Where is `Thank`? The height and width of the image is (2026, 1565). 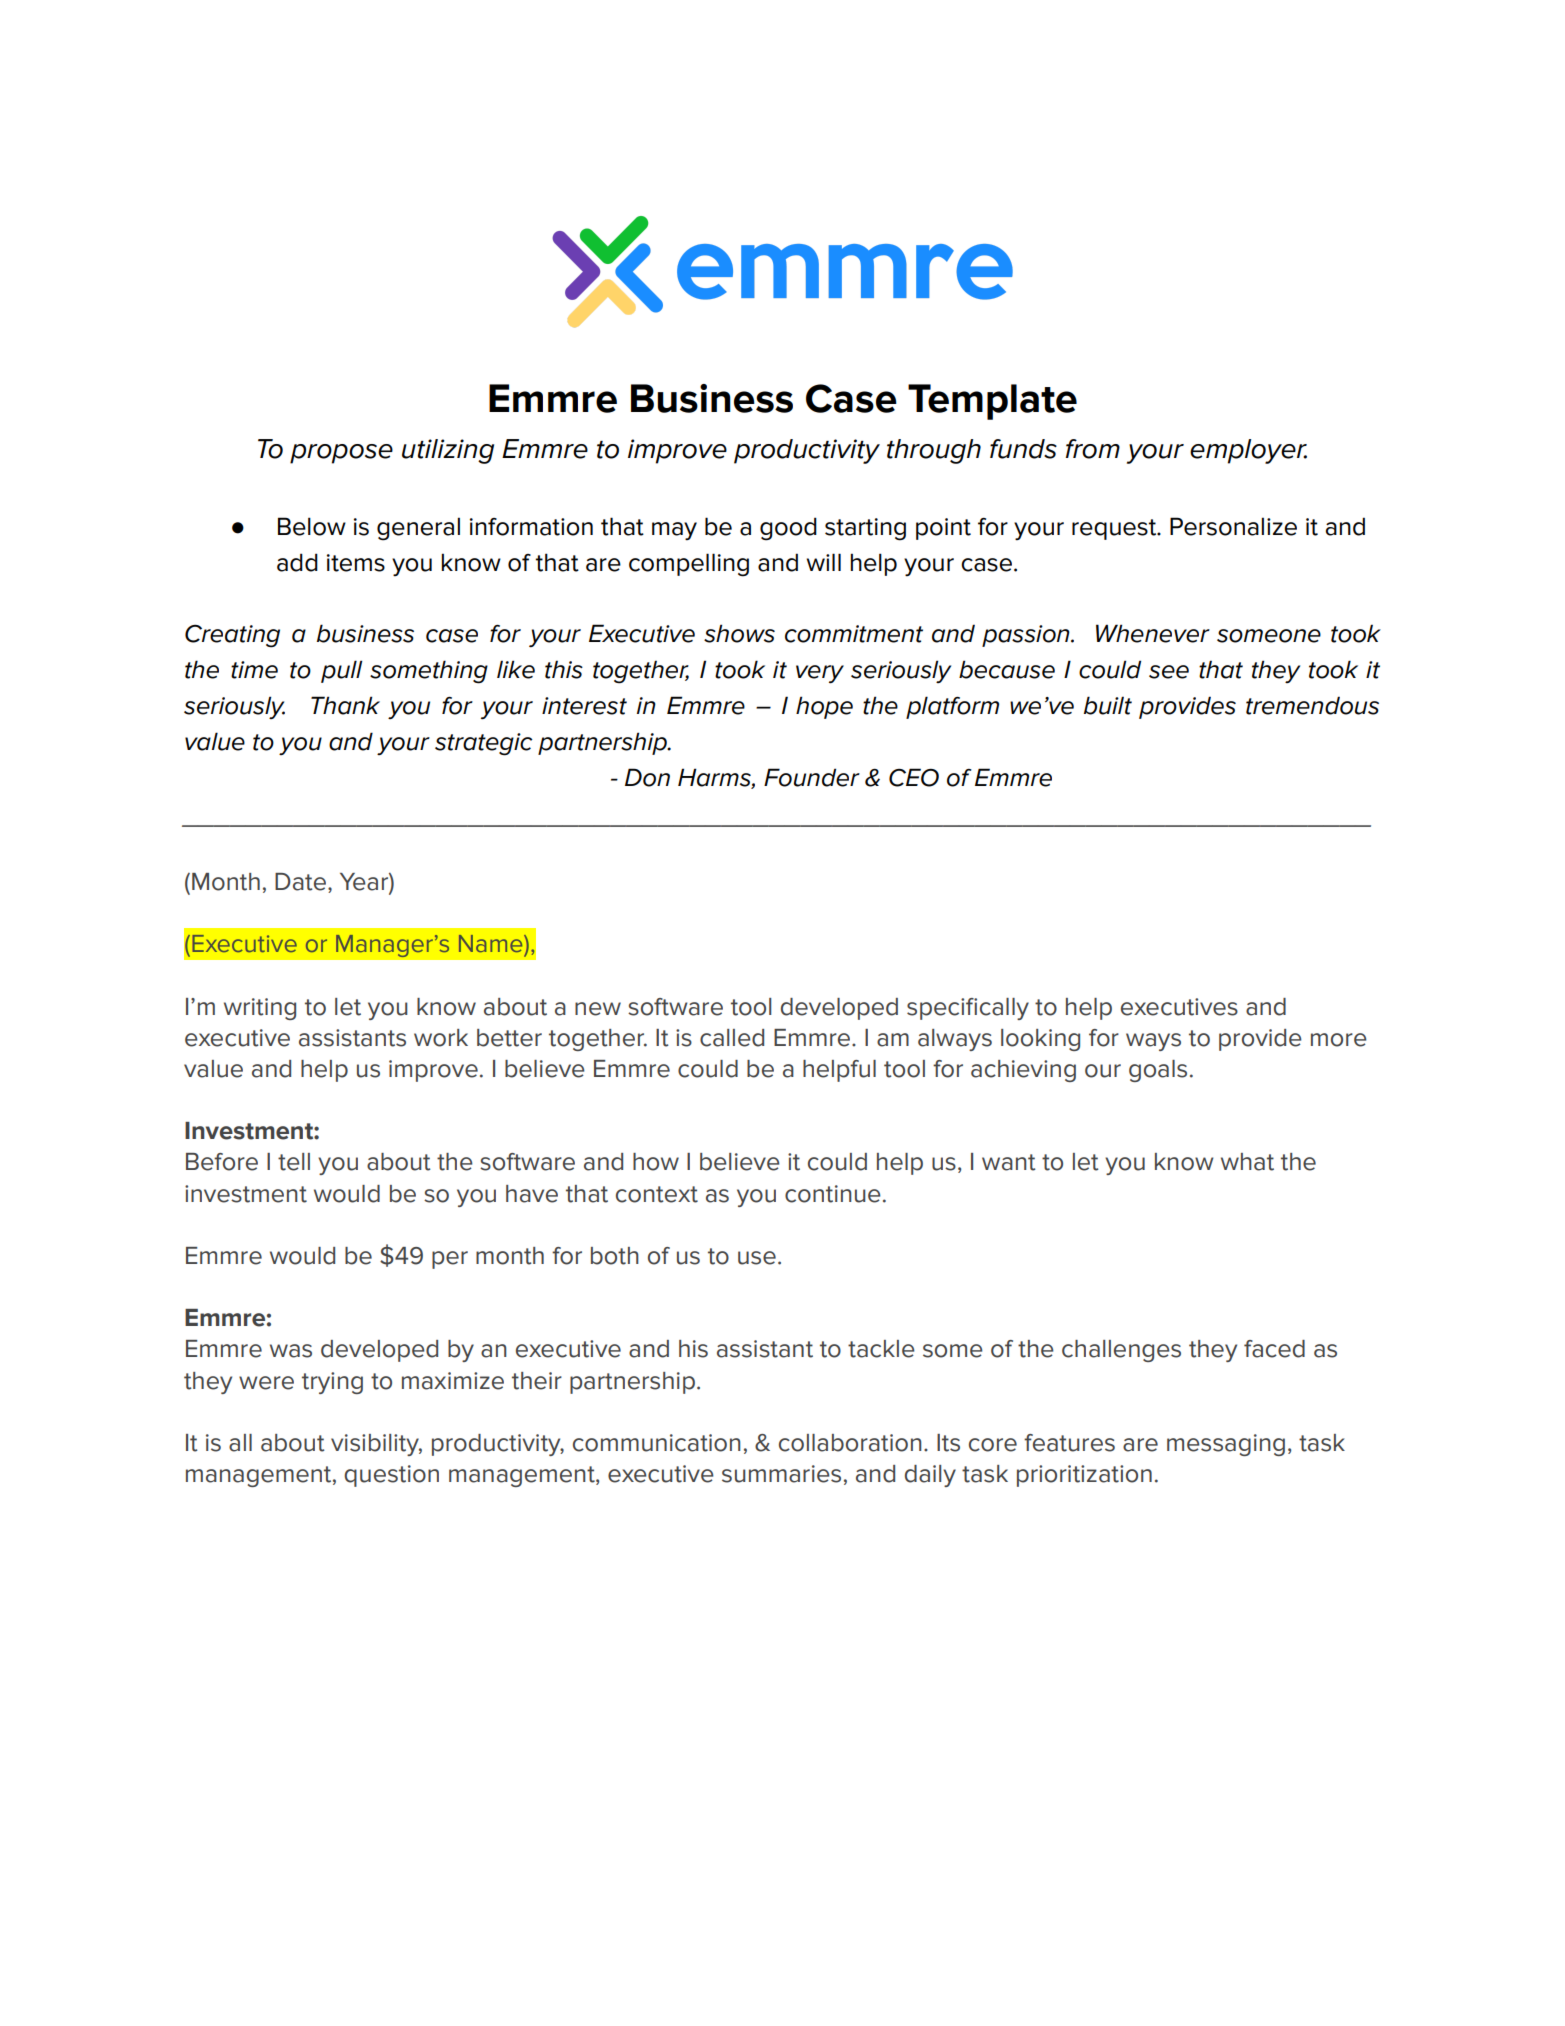
Thank is located at coordinates (345, 705).
